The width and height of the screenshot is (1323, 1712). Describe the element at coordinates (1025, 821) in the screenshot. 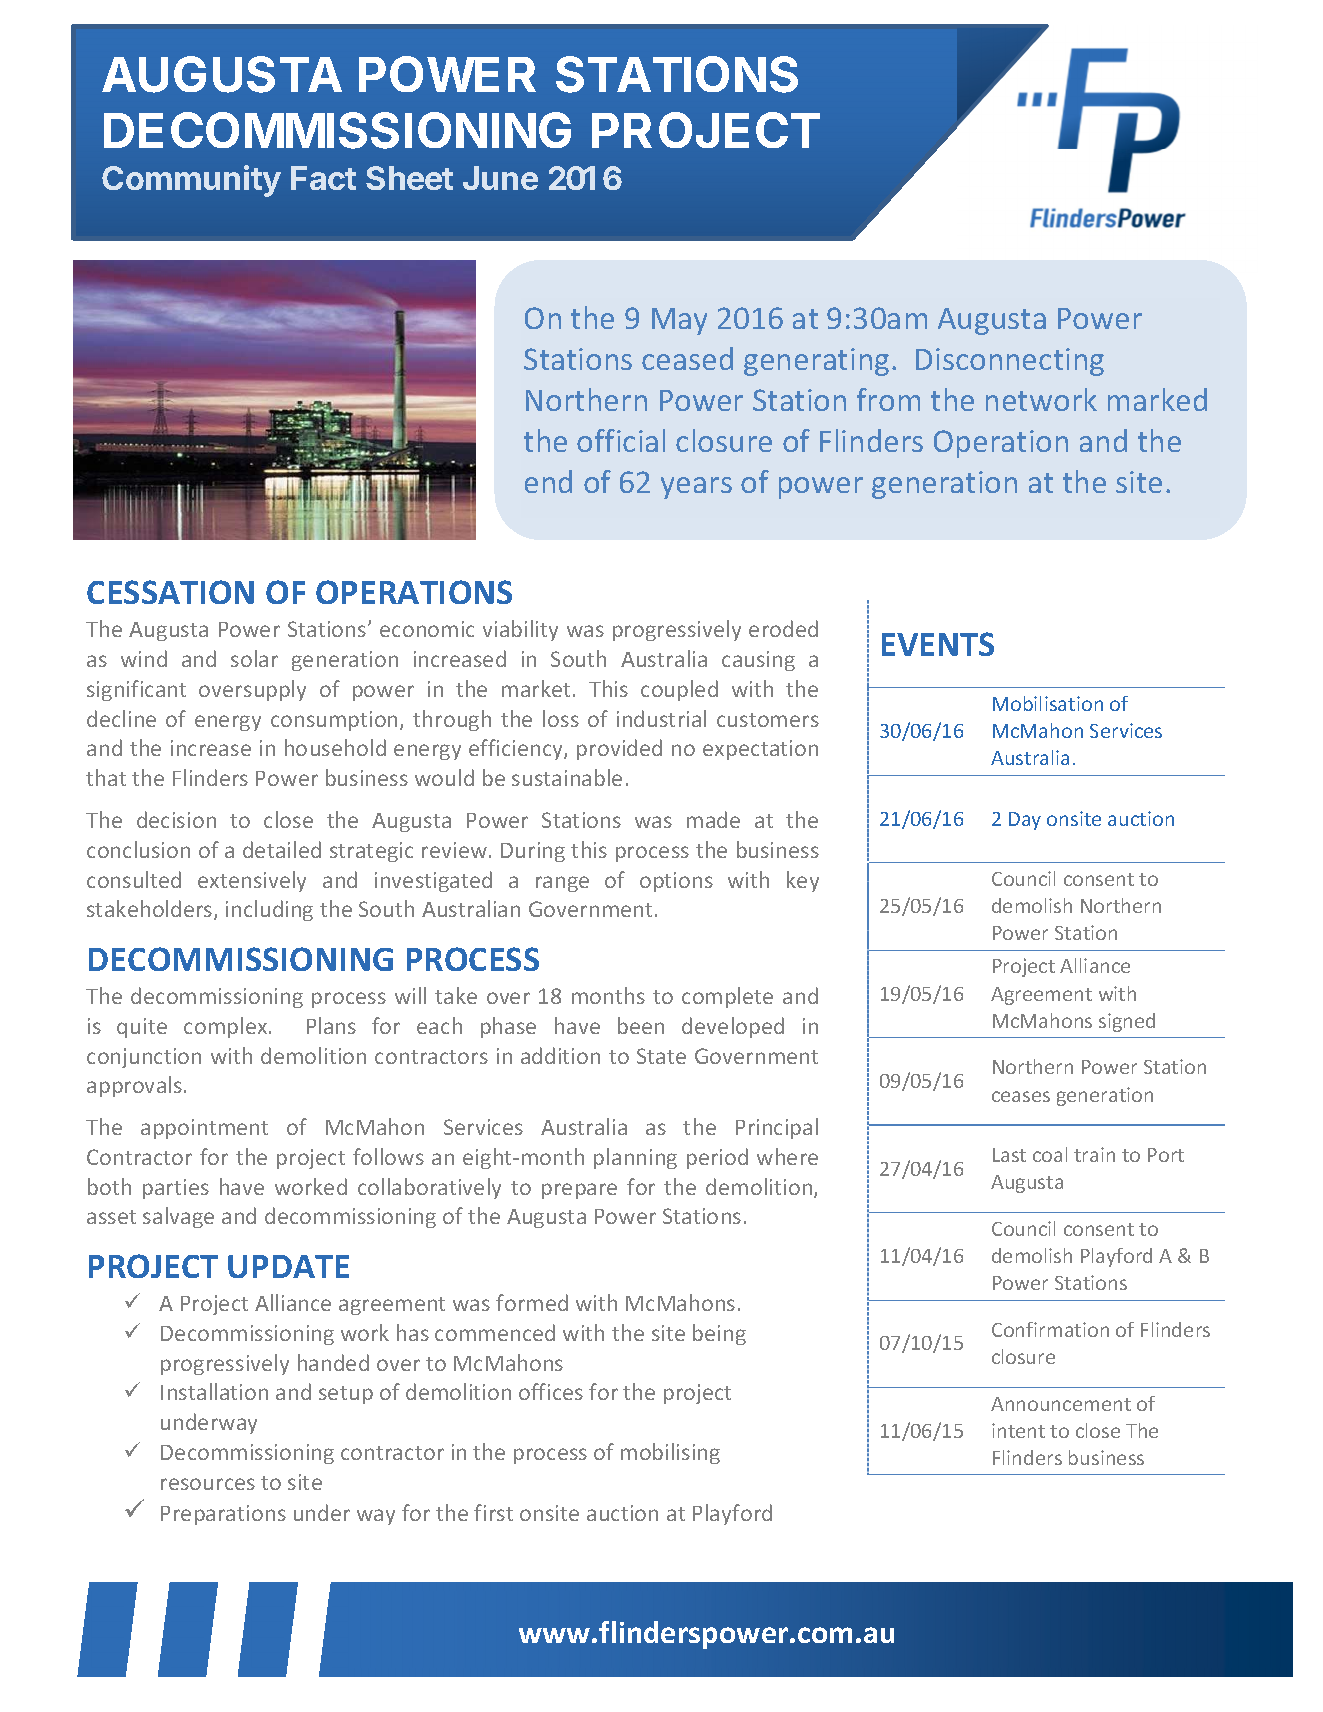

I see `Day` at that location.
